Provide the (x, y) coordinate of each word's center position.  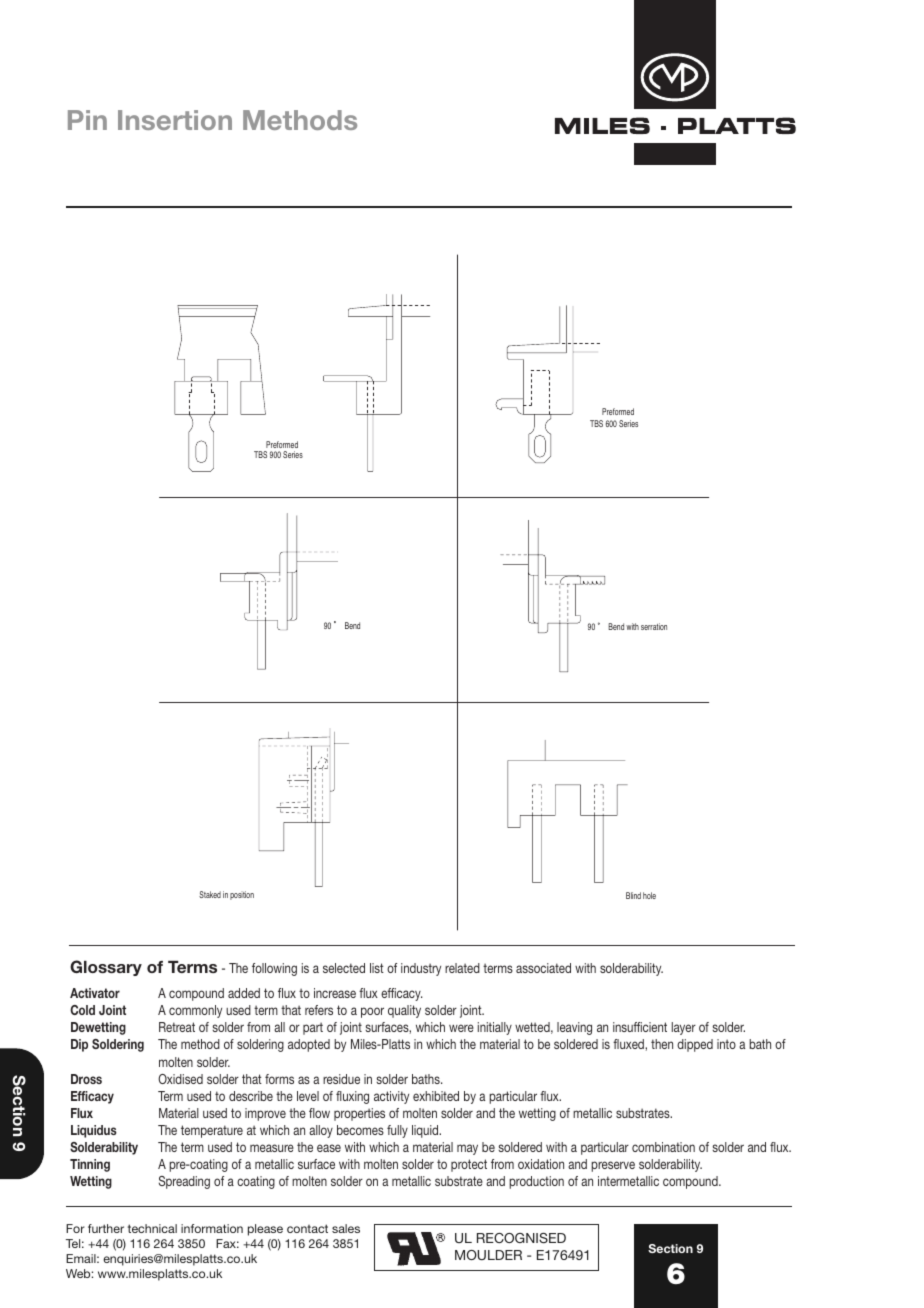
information (212, 1228)
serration (654, 626)
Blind (633, 895)
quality (404, 1011)
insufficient (640, 1027)
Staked (210, 894)
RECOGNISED (521, 1238)
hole (649, 895)
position (242, 895)
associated (543, 968)
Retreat (177, 1027)
